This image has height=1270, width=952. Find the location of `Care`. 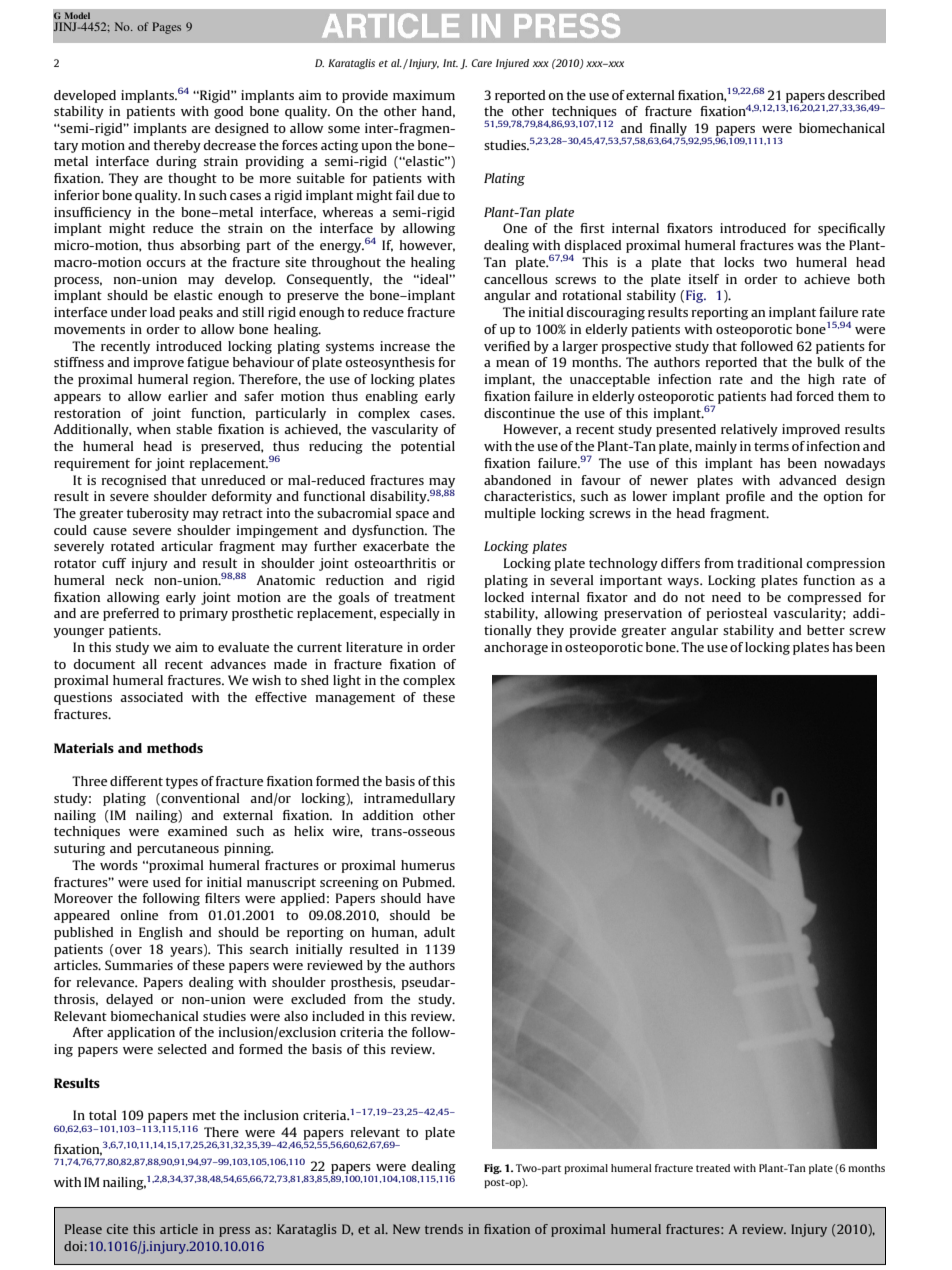

Care is located at coordinates (481, 63).
